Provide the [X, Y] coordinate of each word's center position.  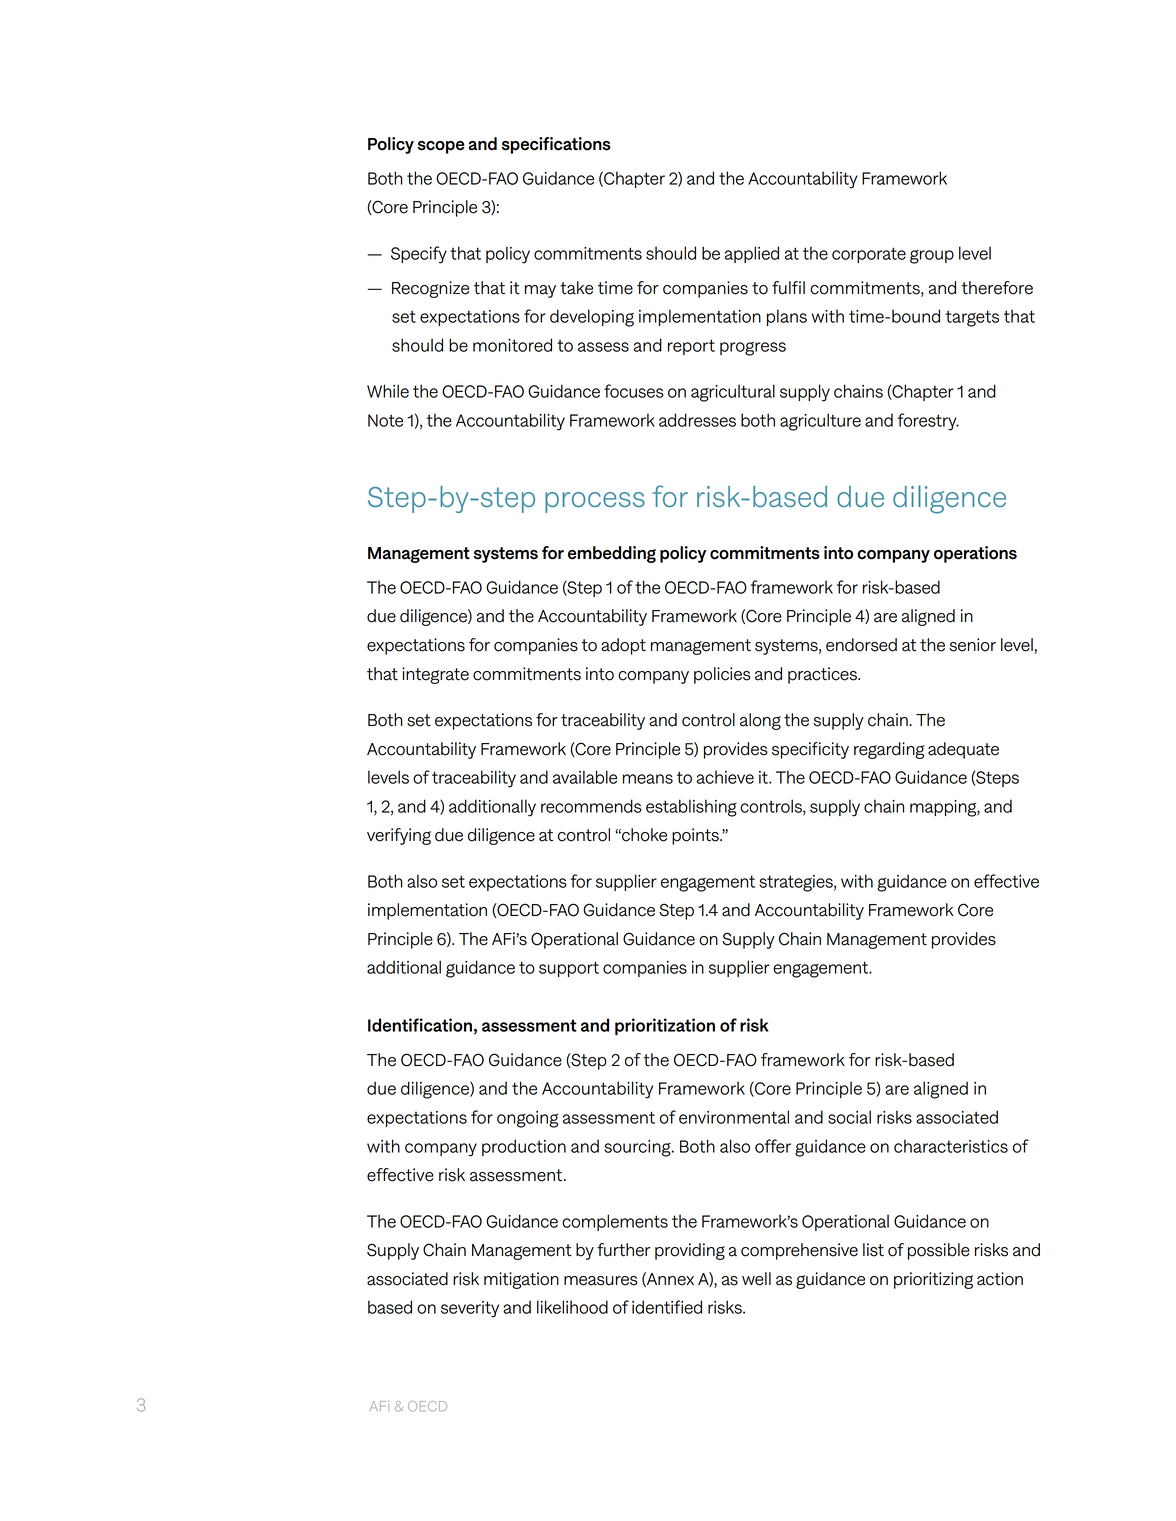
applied [752, 254]
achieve [725, 777]
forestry [928, 422]
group [932, 257]
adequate [963, 750]
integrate [435, 675]
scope [441, 147]
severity [470, 1309]
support [569, 969]
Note [385, 420]
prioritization [665, 1026]
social [849, 1117]
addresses [697, 420]
